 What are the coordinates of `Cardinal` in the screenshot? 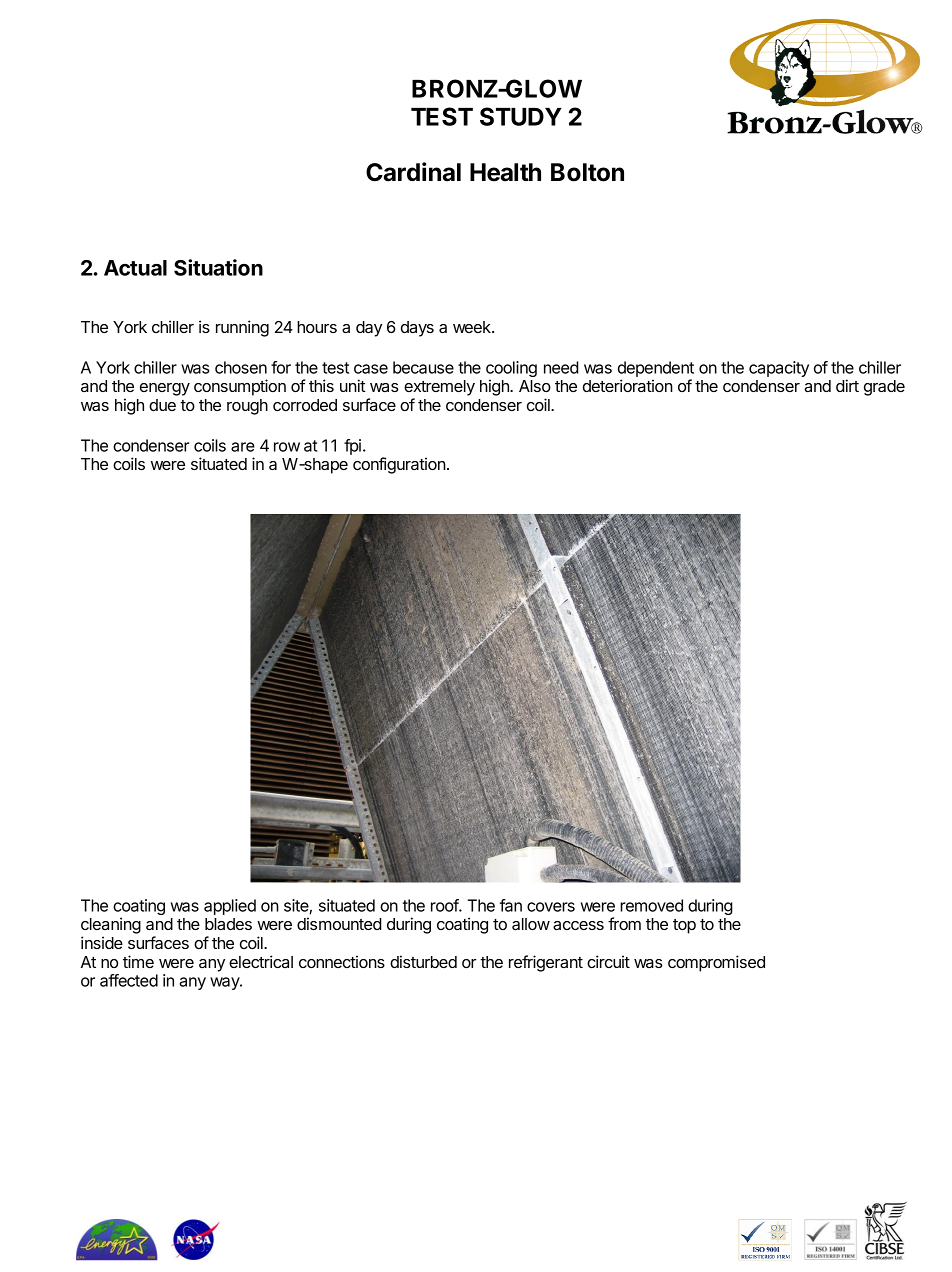 It's located at (413, 172).
